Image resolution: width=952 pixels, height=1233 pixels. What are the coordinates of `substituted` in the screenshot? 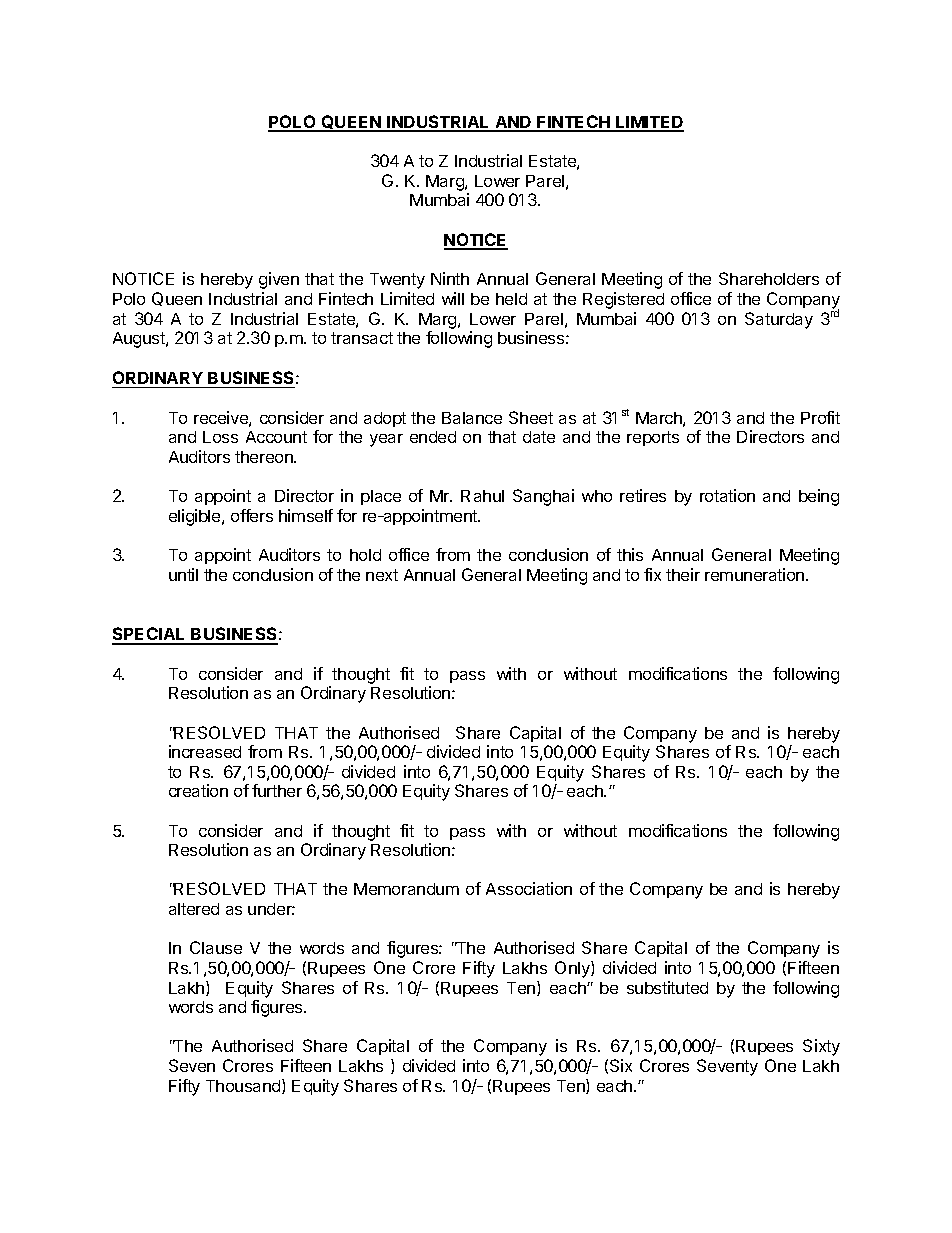 It's located at (667, 987).
